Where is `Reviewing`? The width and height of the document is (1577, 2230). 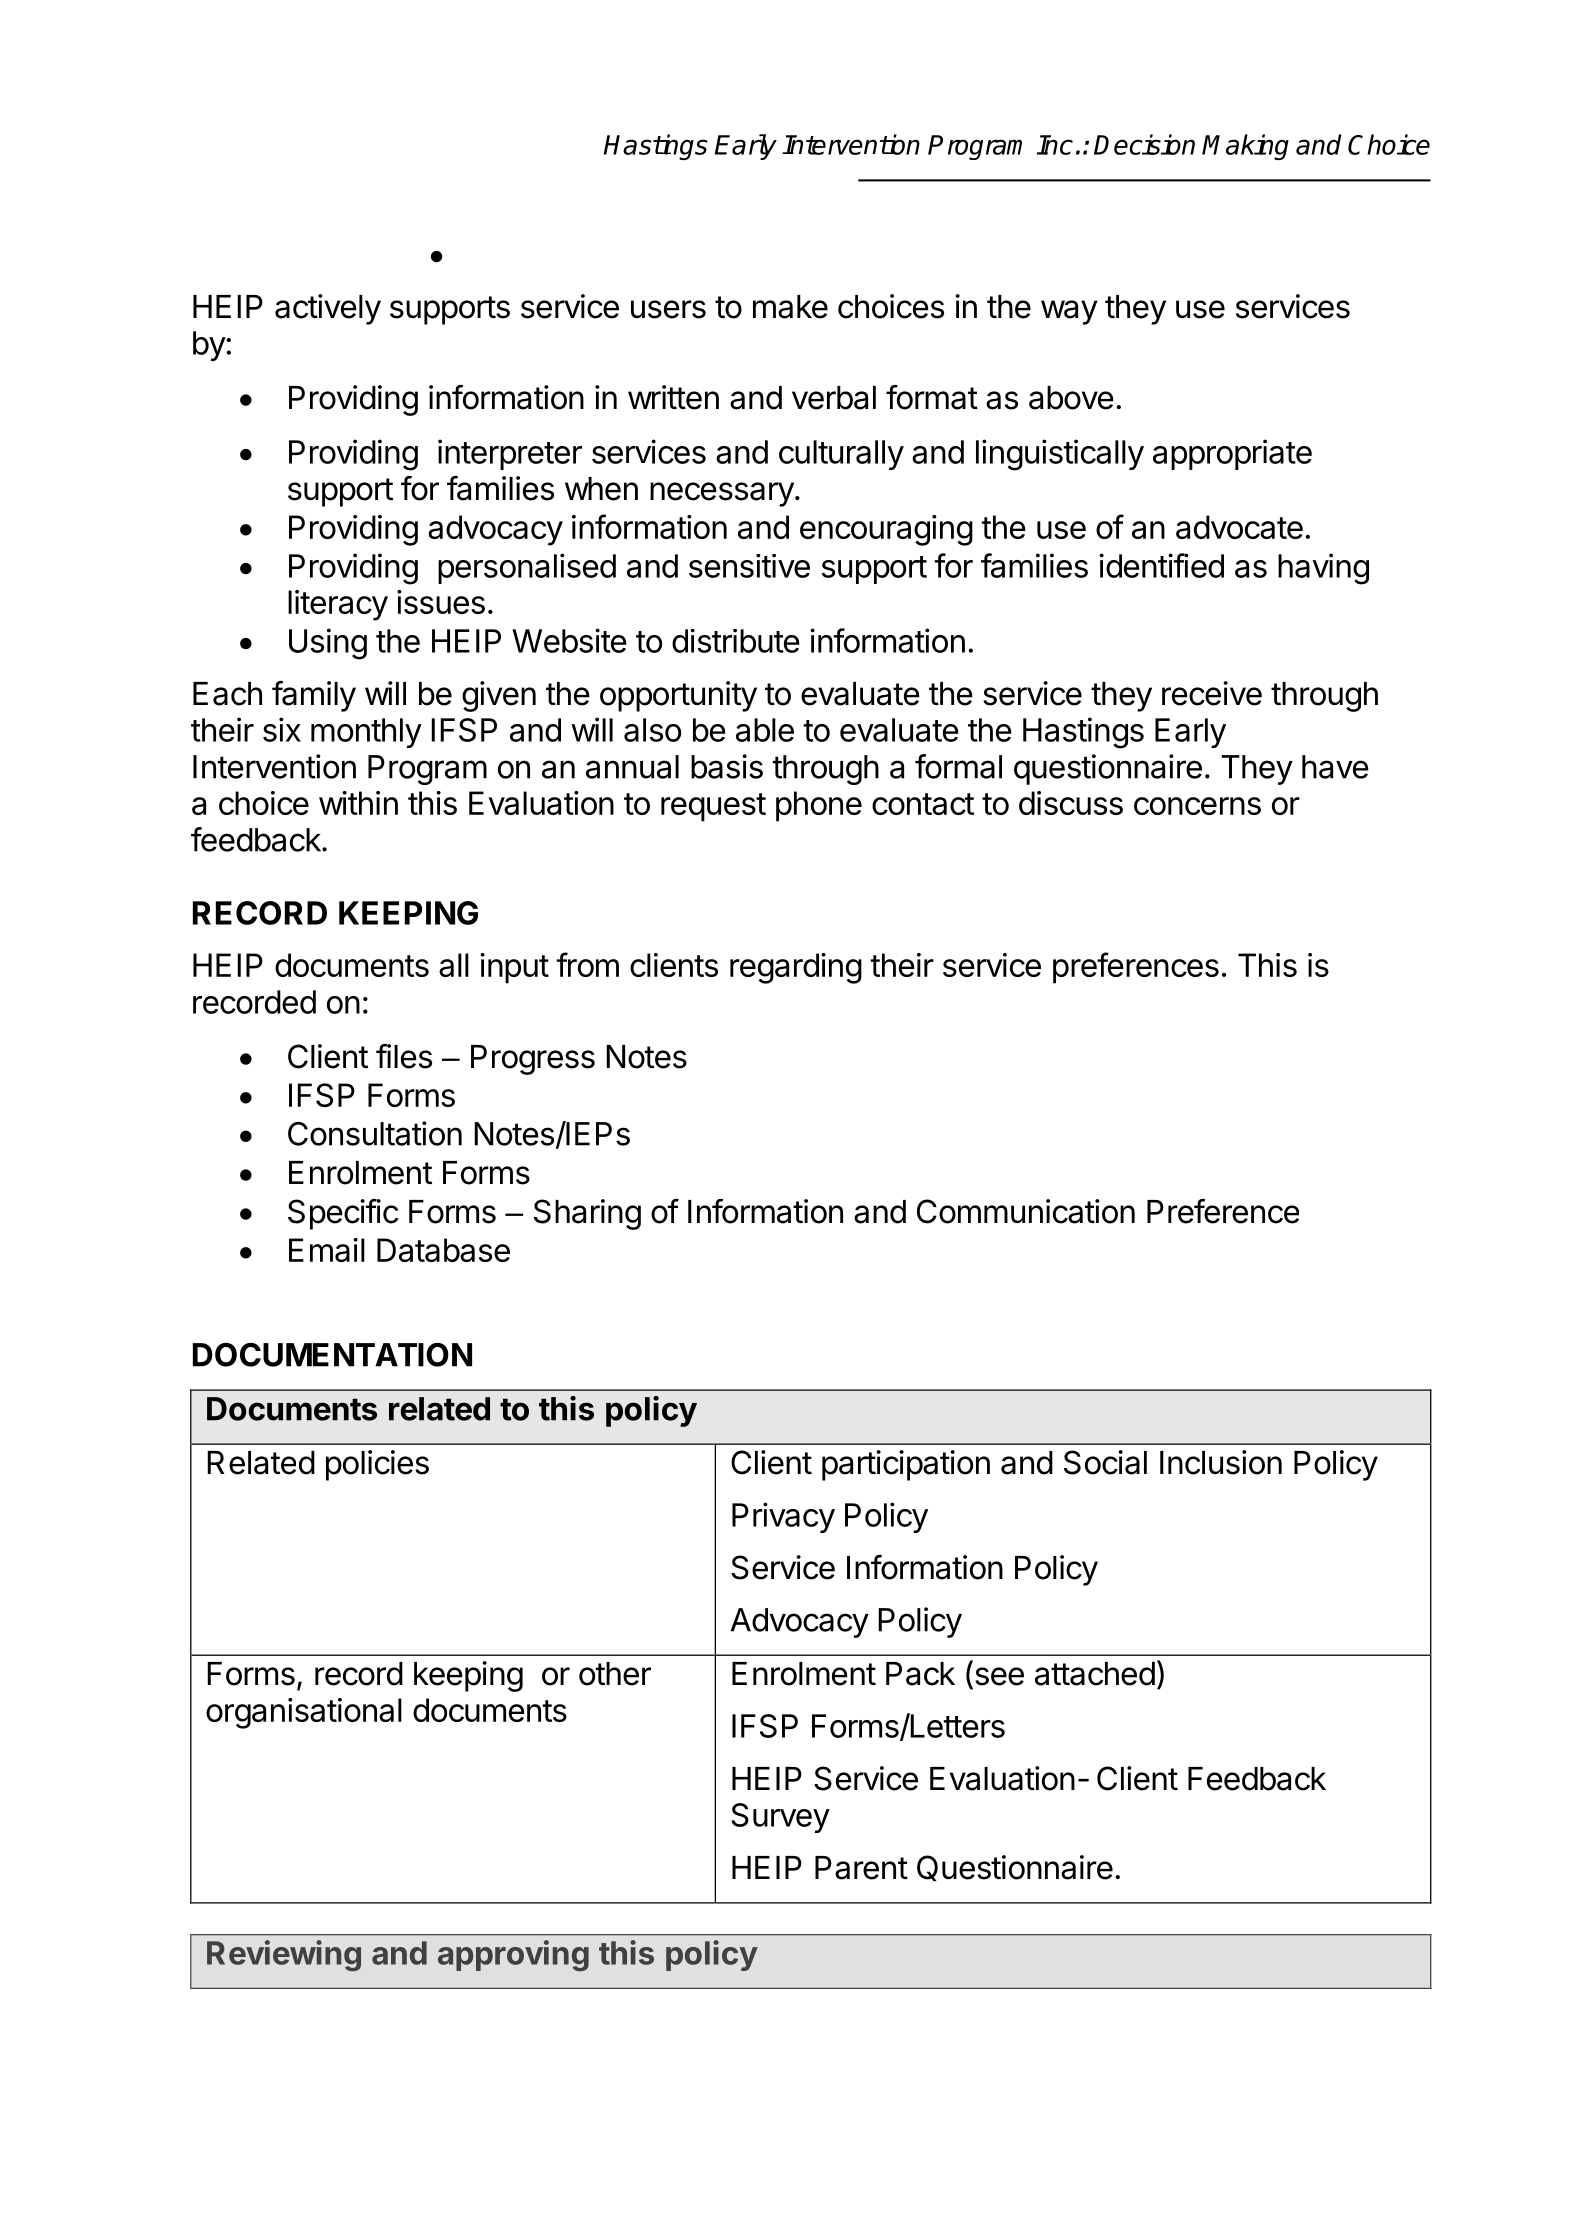 Reviewing is located at coordinates (284, 1956).
